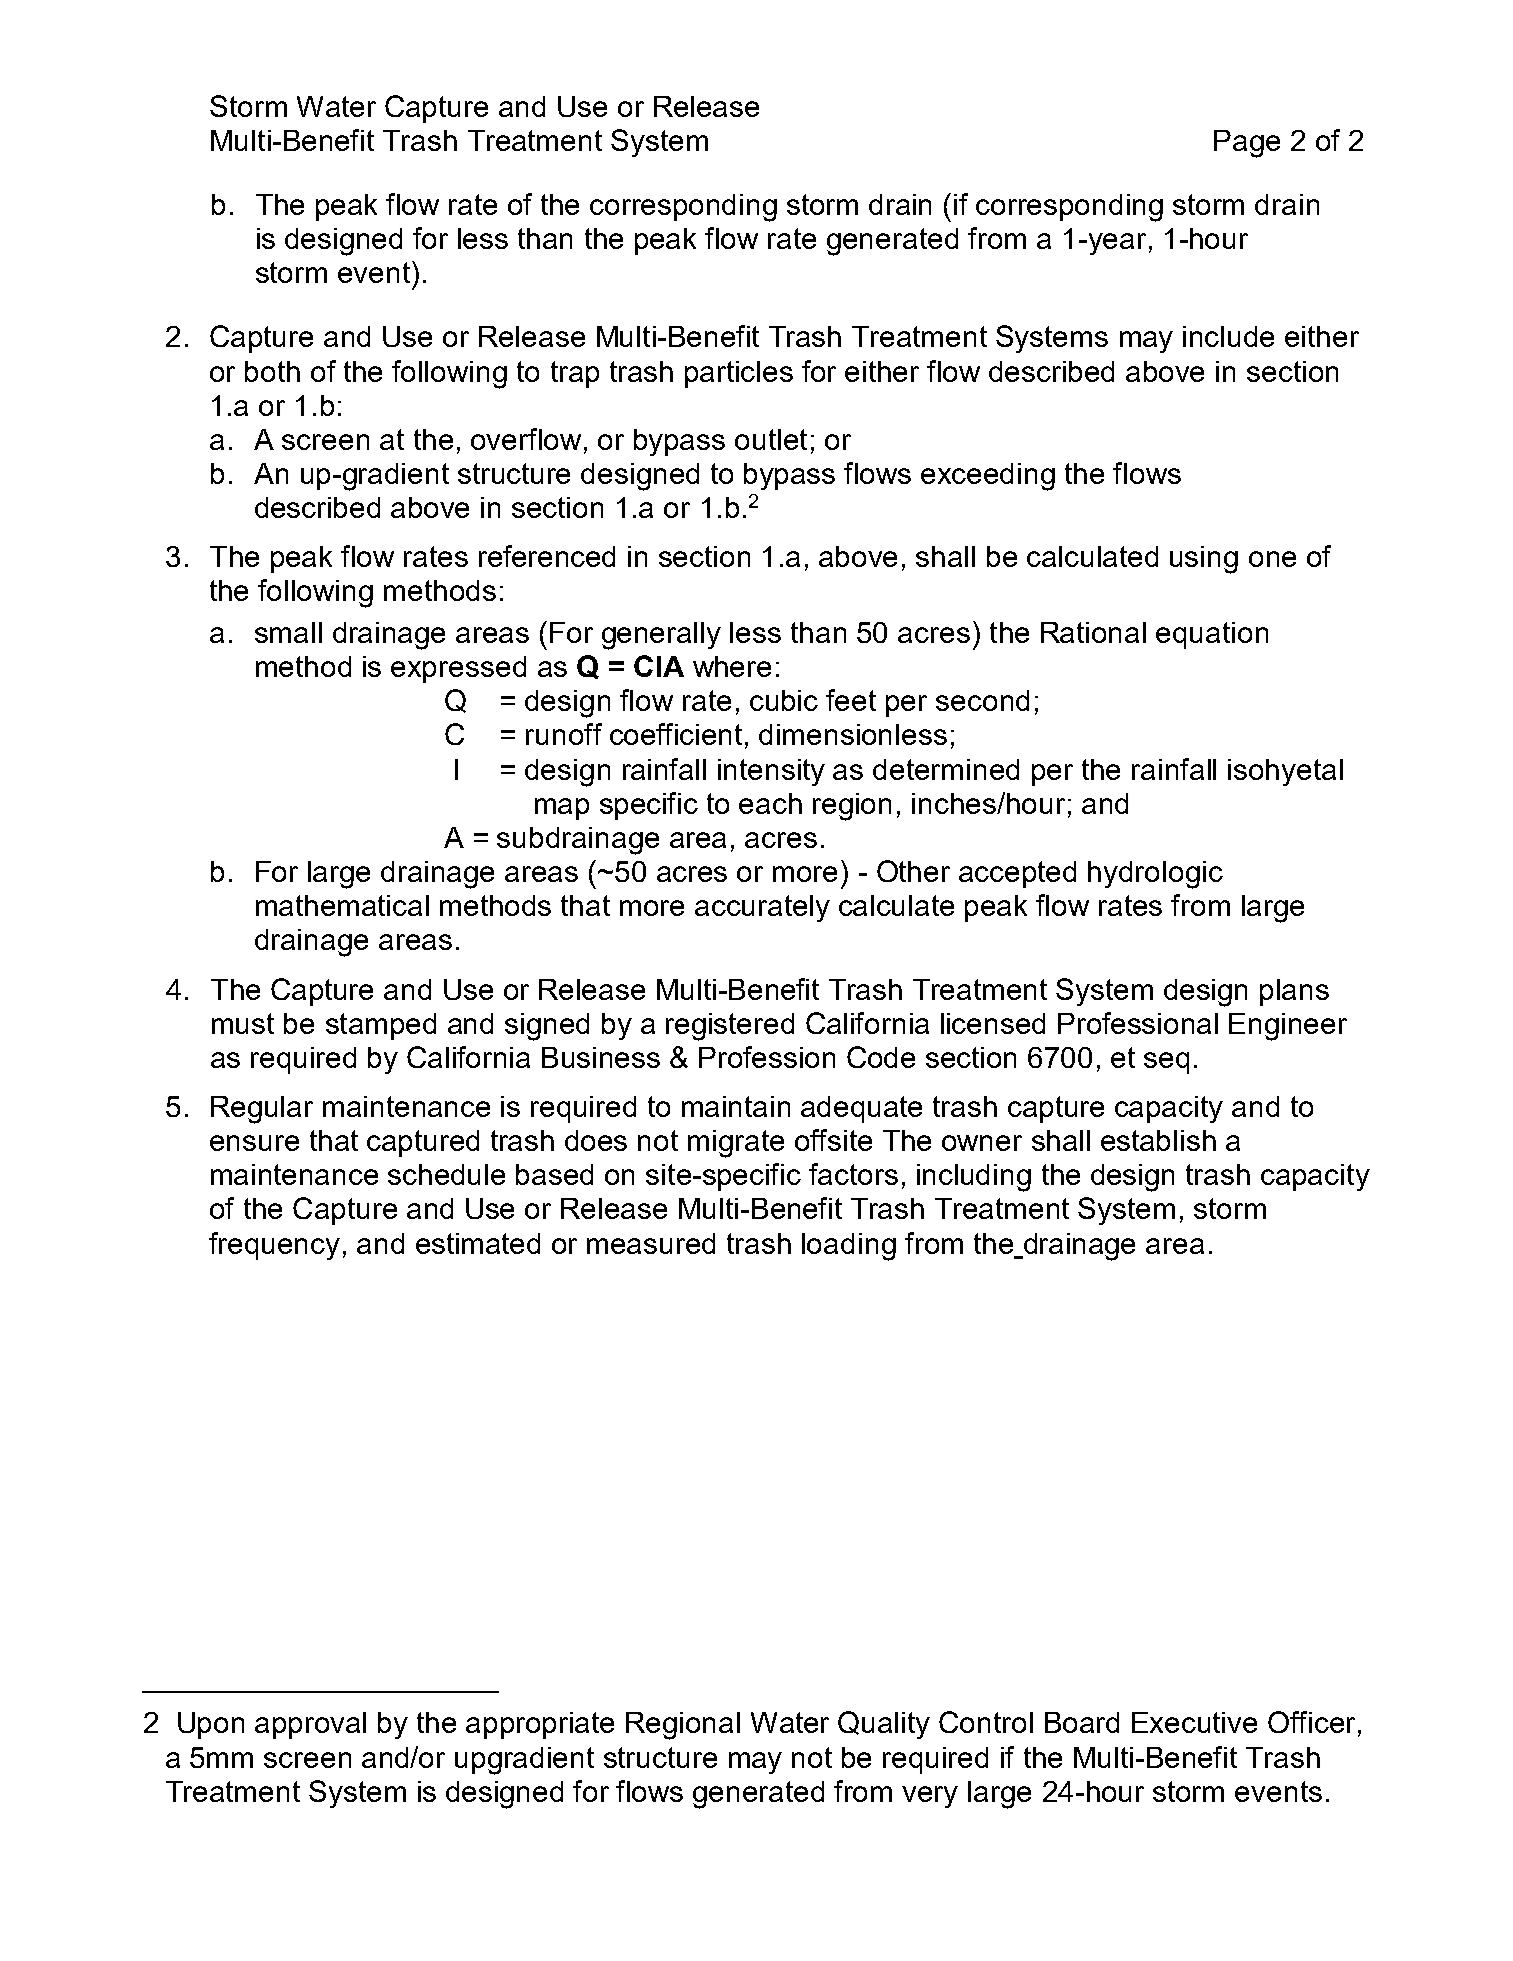 This screenshot has width=1513, height=1961. I want to click on mathematical, so click(342, 905).
